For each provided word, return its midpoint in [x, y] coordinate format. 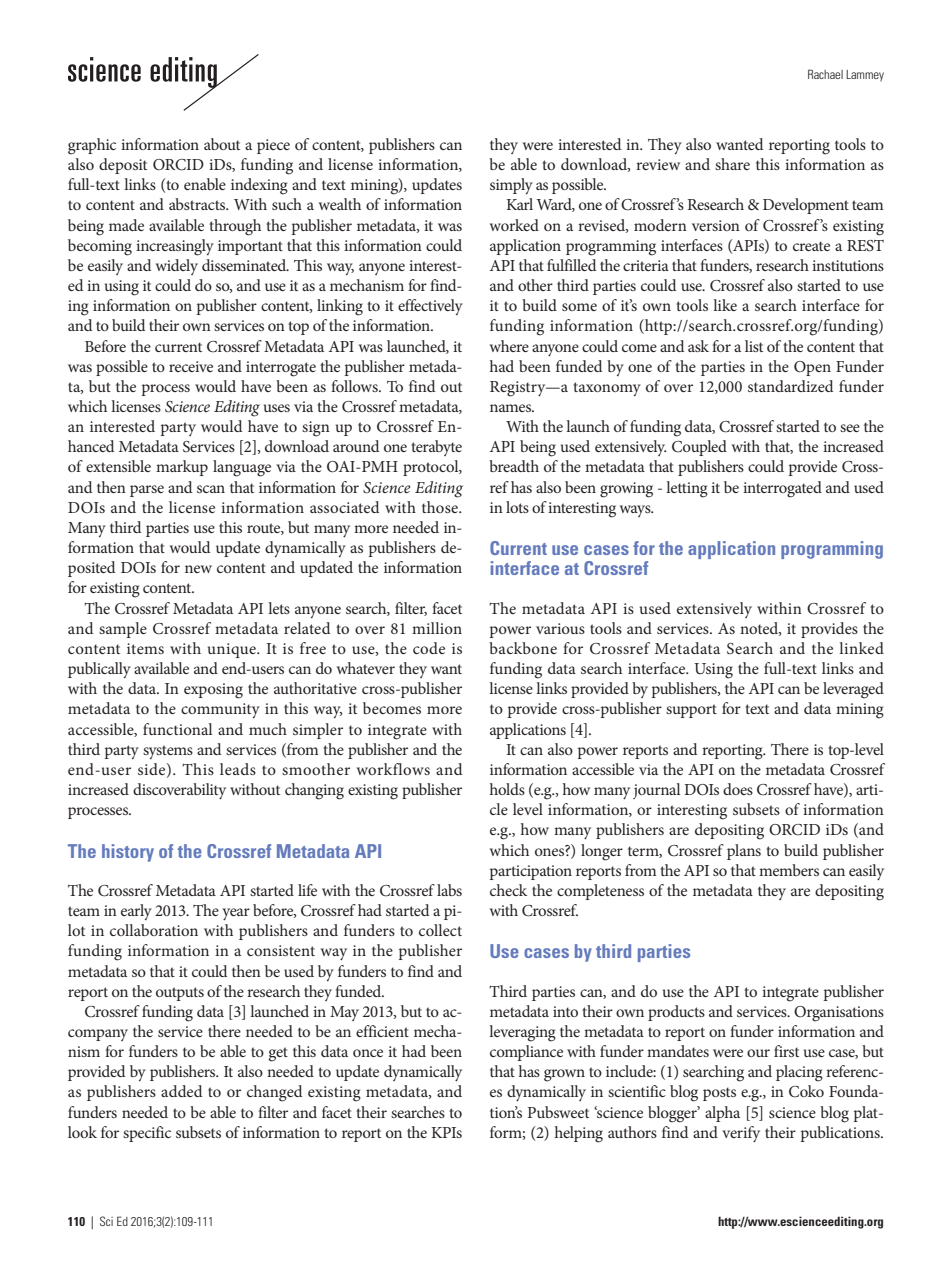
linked [861, 648]
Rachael [825, 74]
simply [511, 186]
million [437, 628]
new [198, 569]
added [181, 1091]
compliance [526, 1053]
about [222, 144]
